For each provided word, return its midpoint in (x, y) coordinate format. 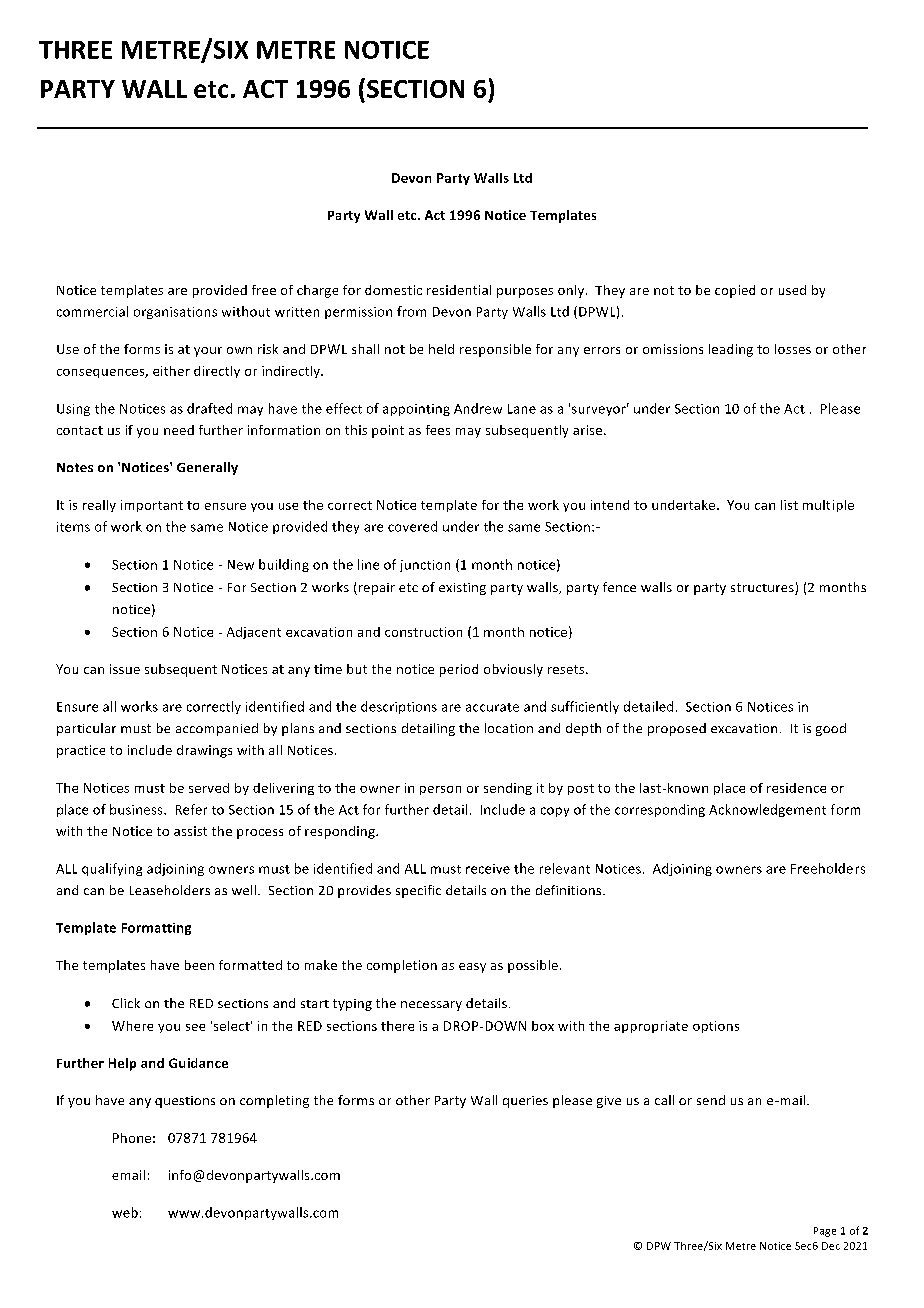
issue (125, 669)
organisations (175, 313)
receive (488, 869)
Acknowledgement (767, 810)
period (459, 670)
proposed (677, 729)
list (789, 505)
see (195, 1027)
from (411, 311)
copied (735, 291)
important (152, 506)
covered (412, 526)
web (125, 1212)
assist (190, 831)
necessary (431, 1006)
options (716, 1027)
